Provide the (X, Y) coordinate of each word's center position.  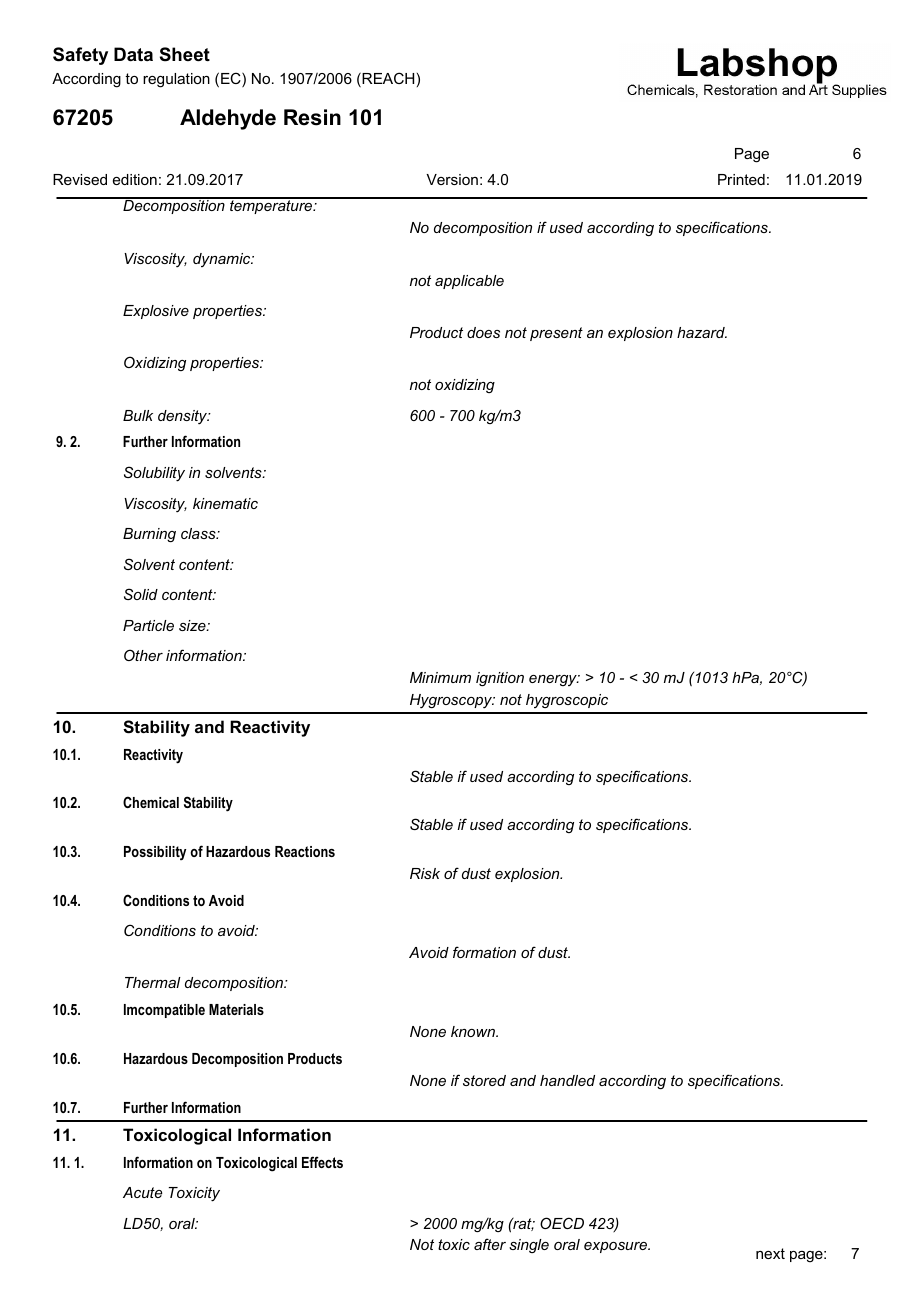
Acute (142, 1192)
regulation (176, 80)
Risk (425, 873)
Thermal (153, 982)
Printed (741, 179)
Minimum (440, 677)
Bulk (138, 415)
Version (452, 179)
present (556, 334)
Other (143, 655)
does (483, 332)
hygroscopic (567, 701)
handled (567, 1080)
